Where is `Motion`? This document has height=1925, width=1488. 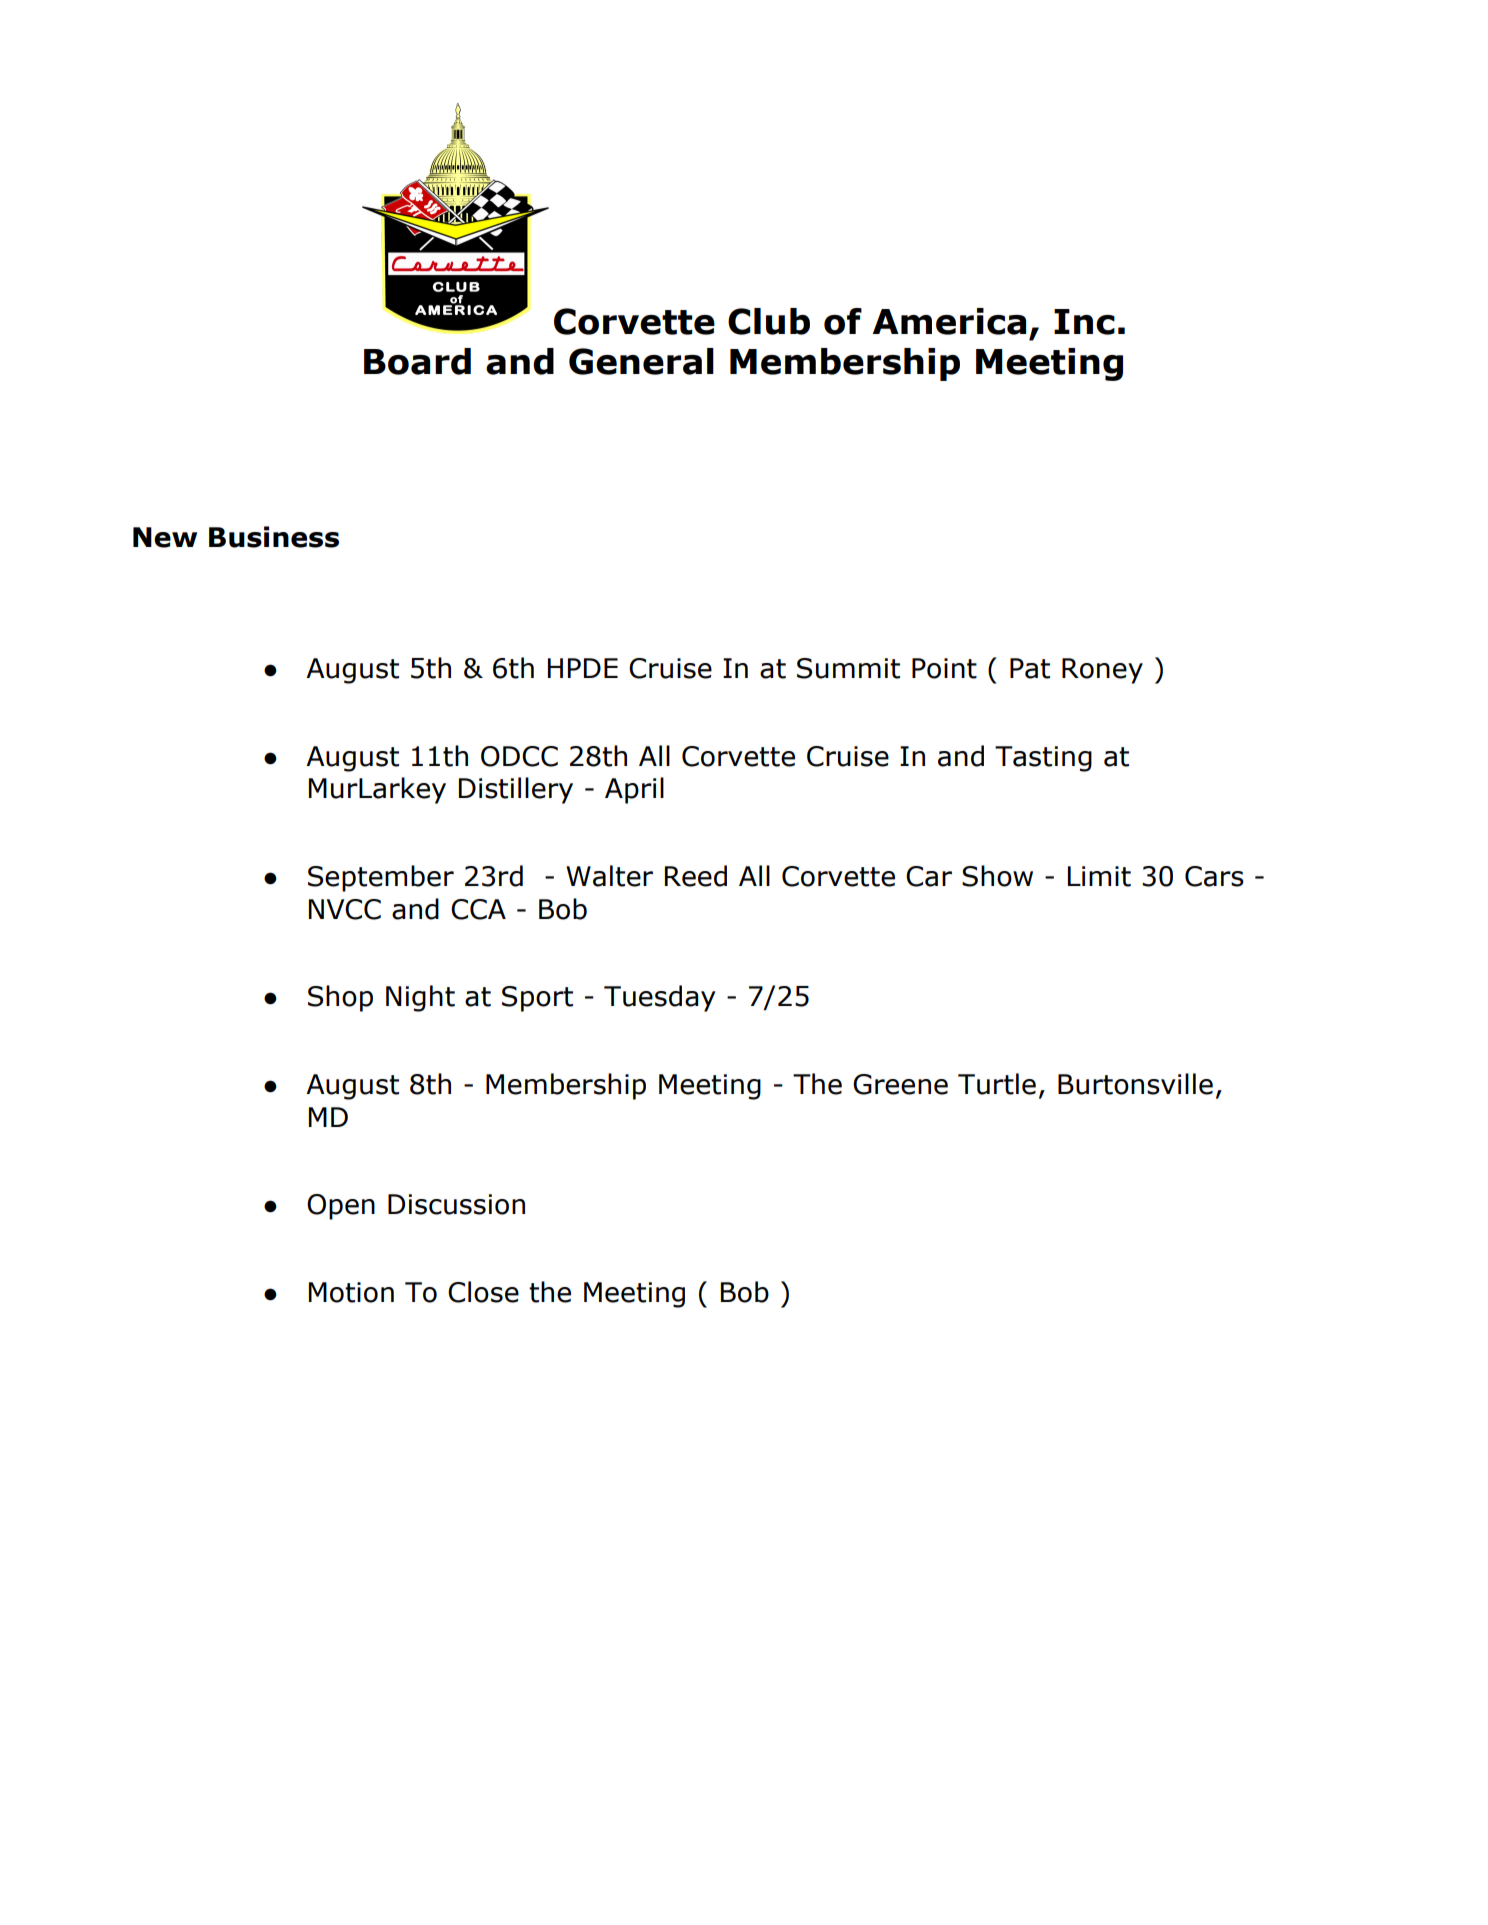 Motion is located at coordinates (351, 1292).
